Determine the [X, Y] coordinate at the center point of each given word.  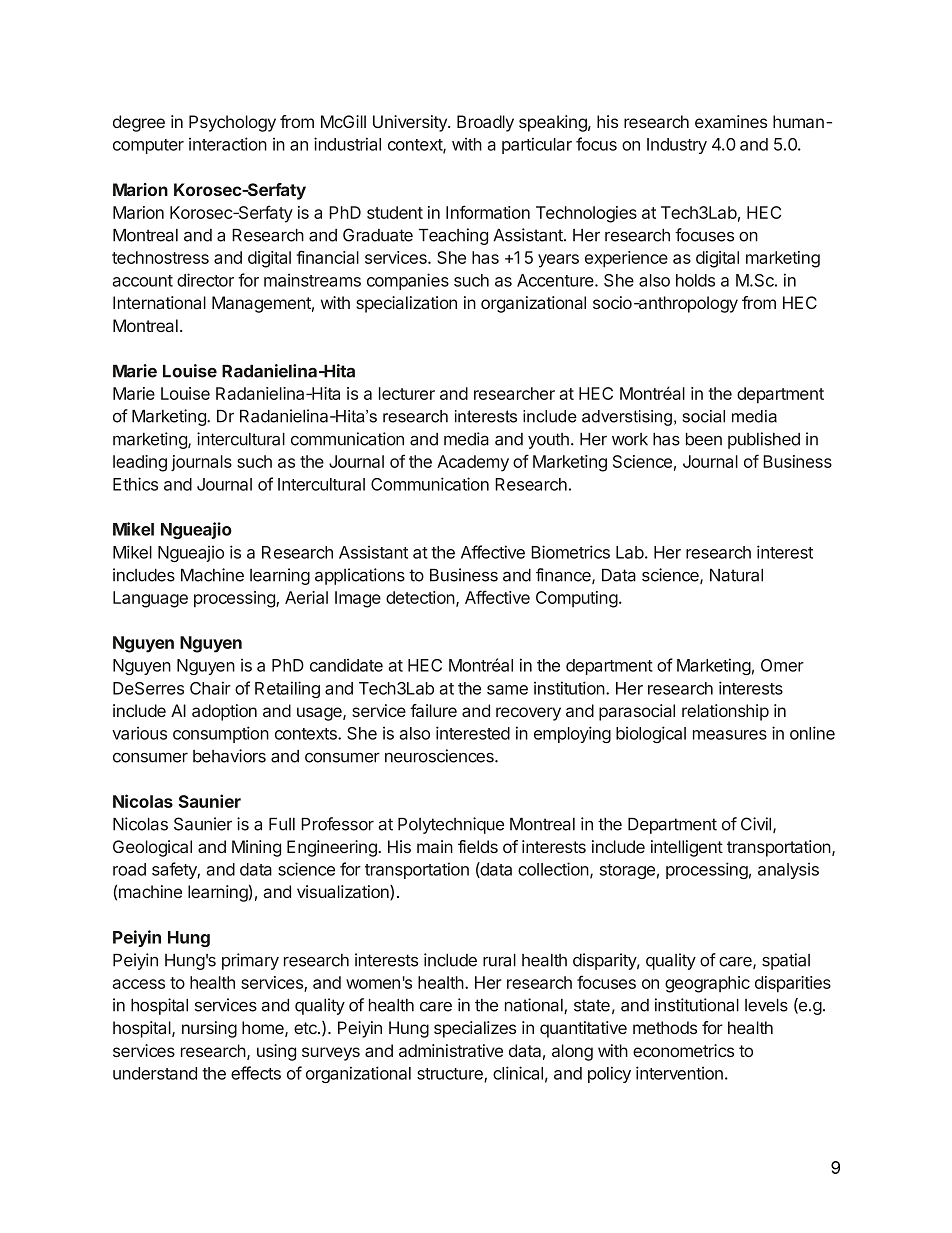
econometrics [683, 1050]
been [704, 439]
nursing [209, 1029]
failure [433, 710]
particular [537, 145]
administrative [451, 1050]
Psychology [232, 123]
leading [140, 463]
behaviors [229, 756]
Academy [473, 463]
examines [731, 121]
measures [730, 735]
